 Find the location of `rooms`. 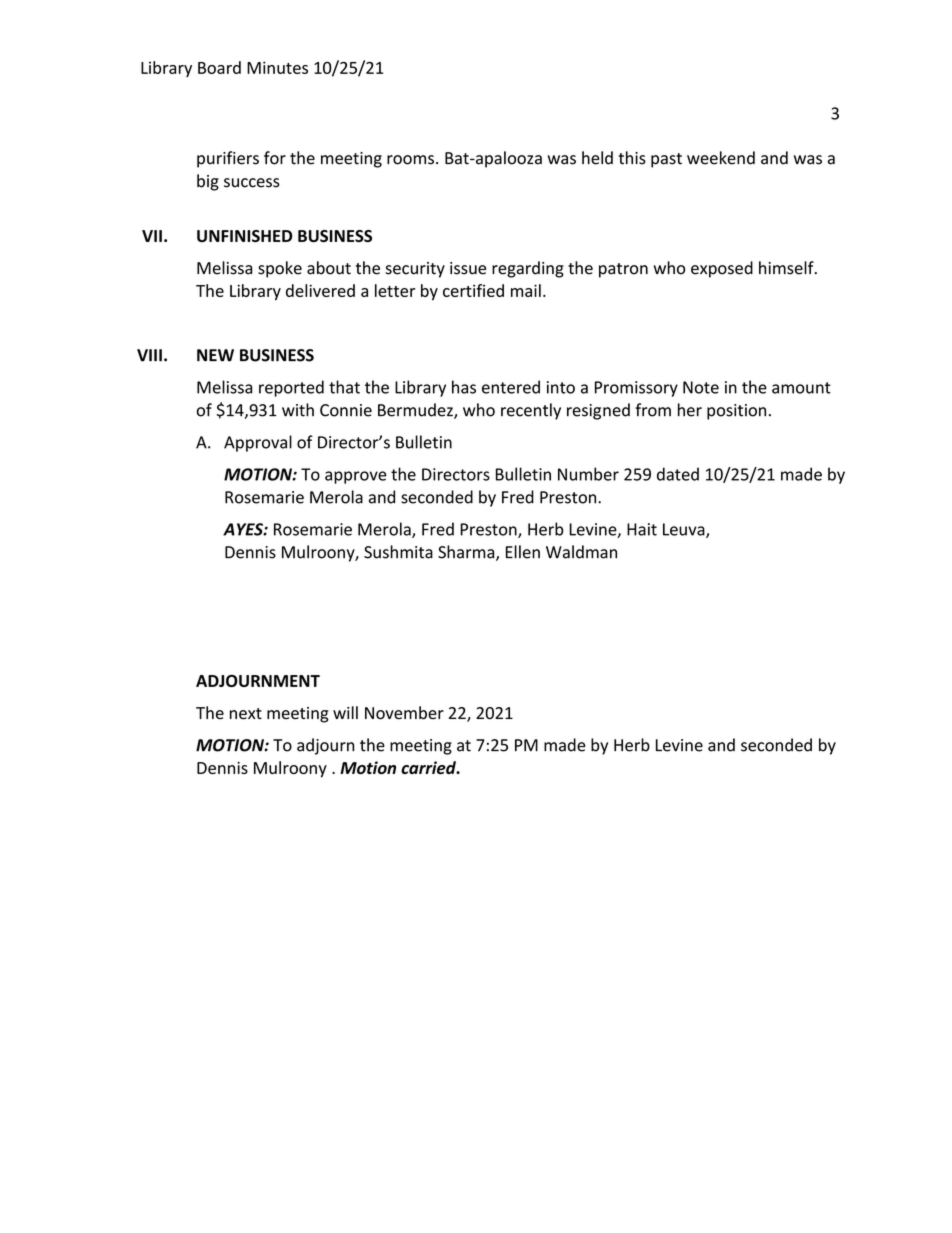

rooms is located at coordinates (410, 160).
